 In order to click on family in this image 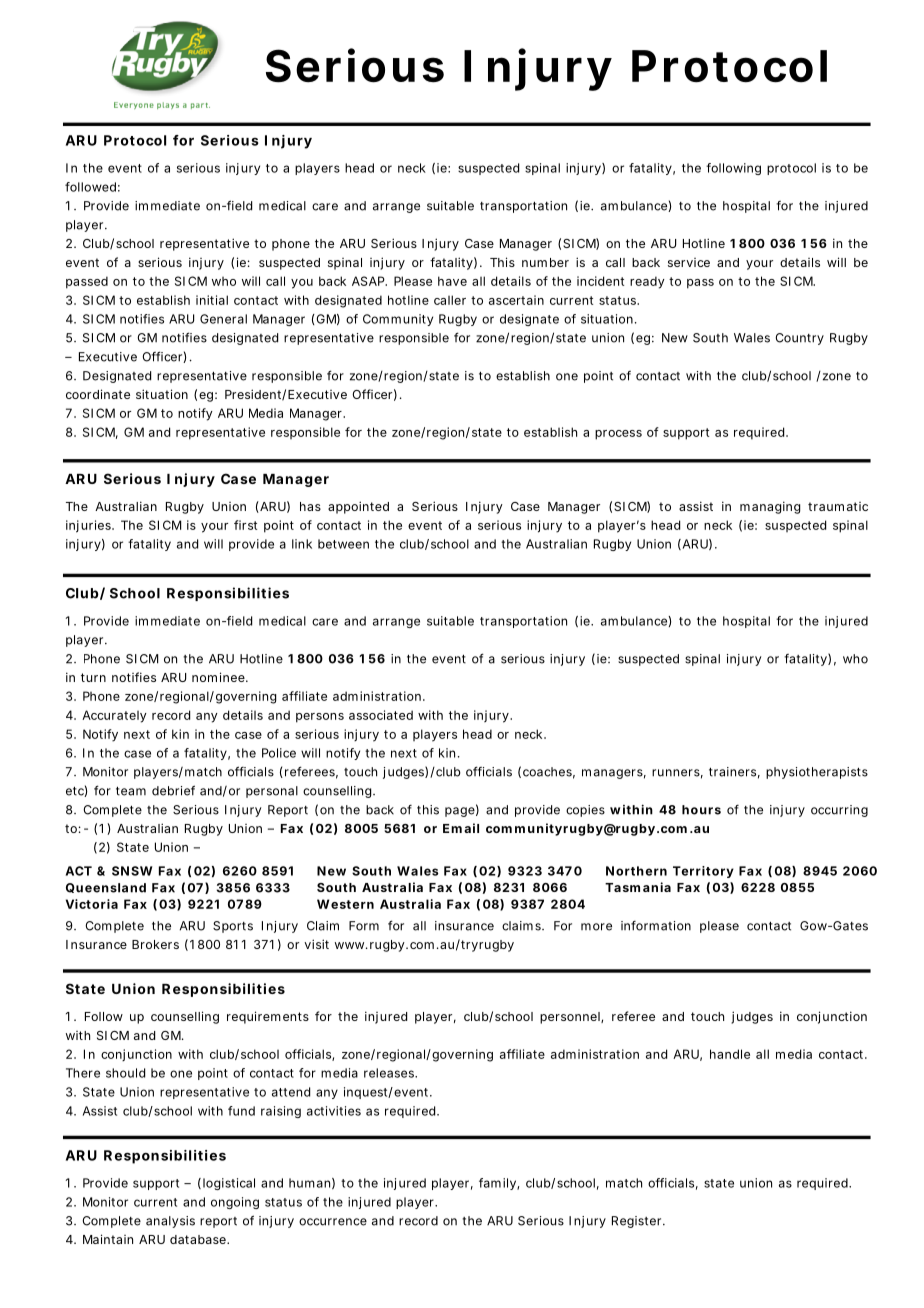, I will do `click(499, 1184)`.
